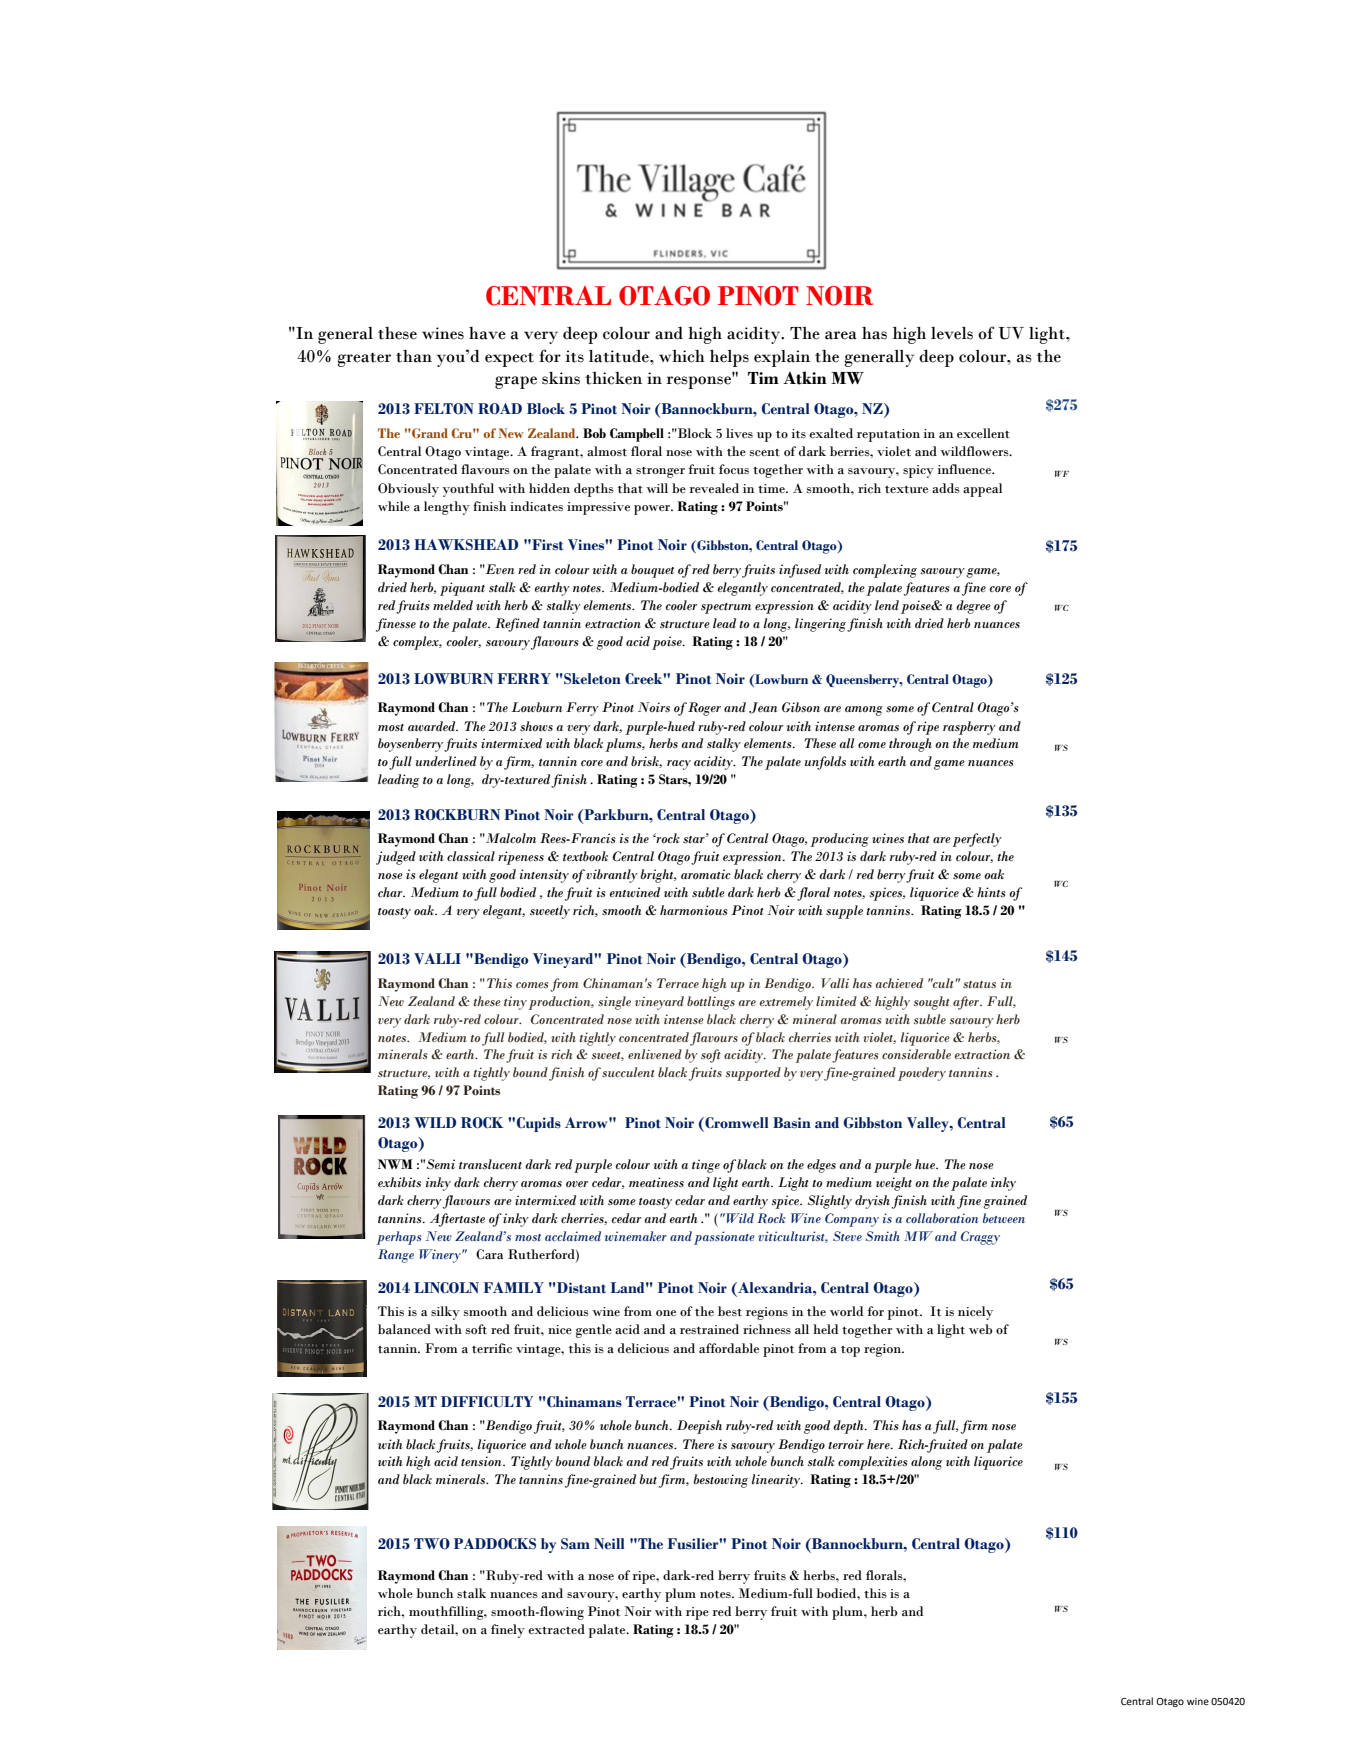 This screenshot has height=1759, width=1359. What do you see at coordinates (682, 356) in the screenshot?
I see `which` at bounding box center [682, 356].
